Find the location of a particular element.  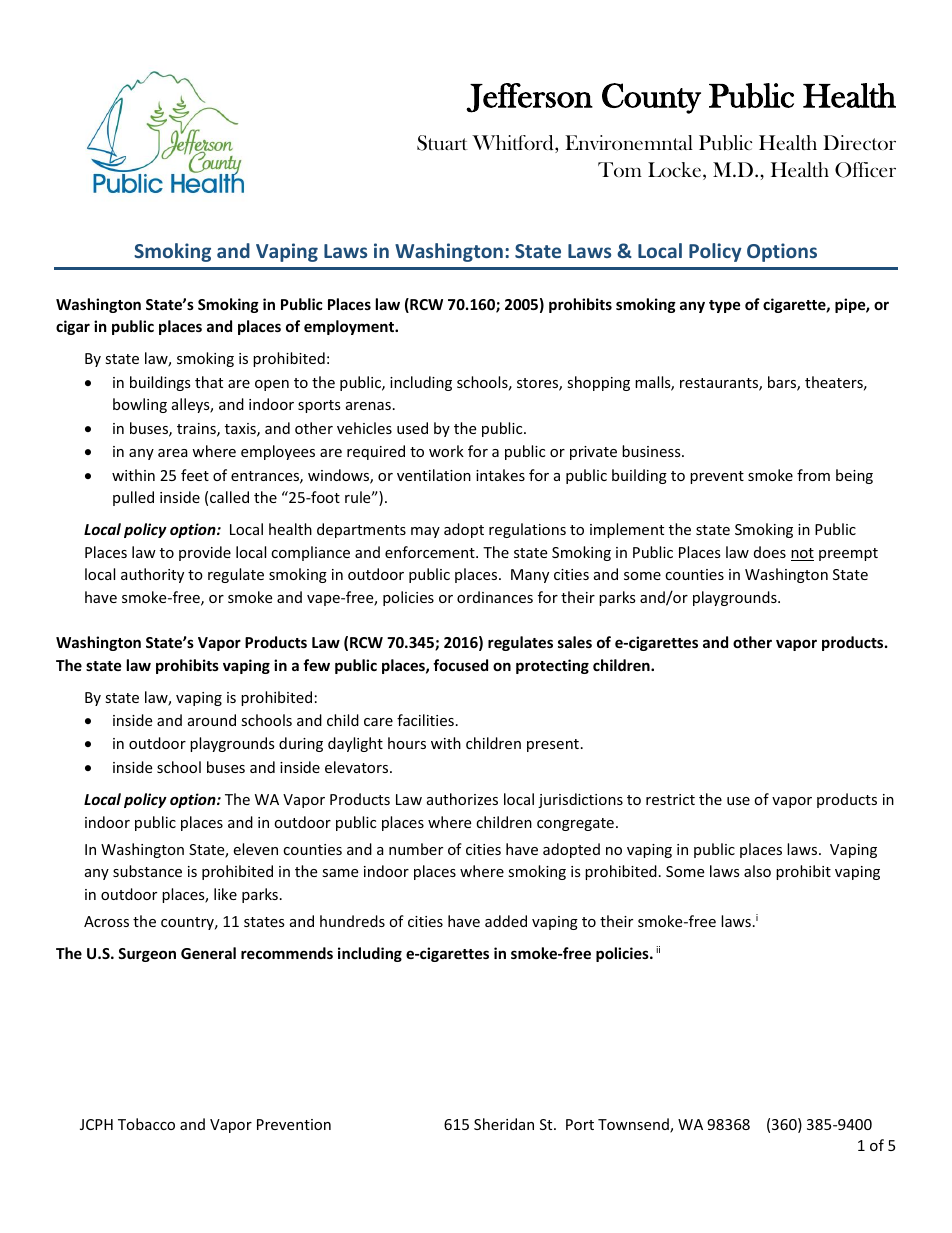

Tobacco is located at coordinates (146, 1124).
